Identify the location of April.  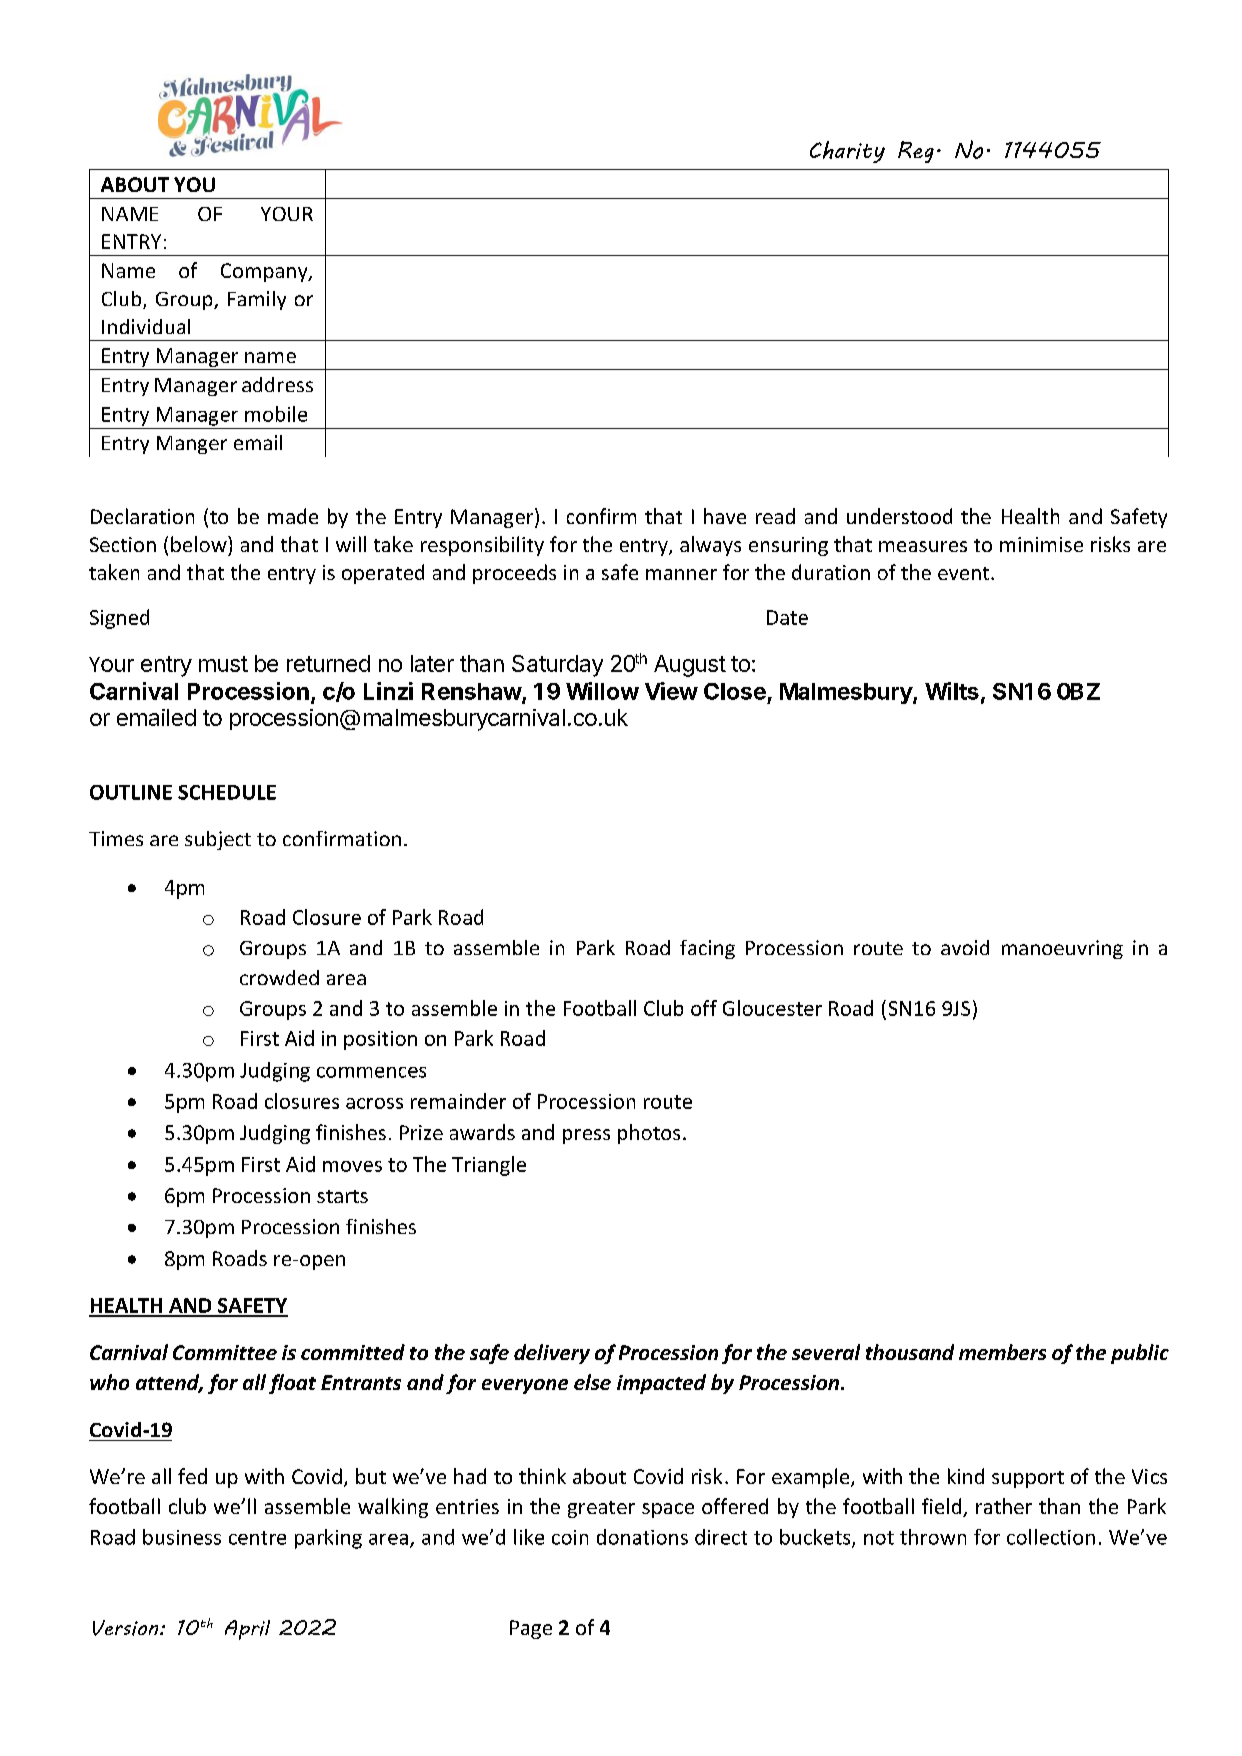
(247, 1630).
